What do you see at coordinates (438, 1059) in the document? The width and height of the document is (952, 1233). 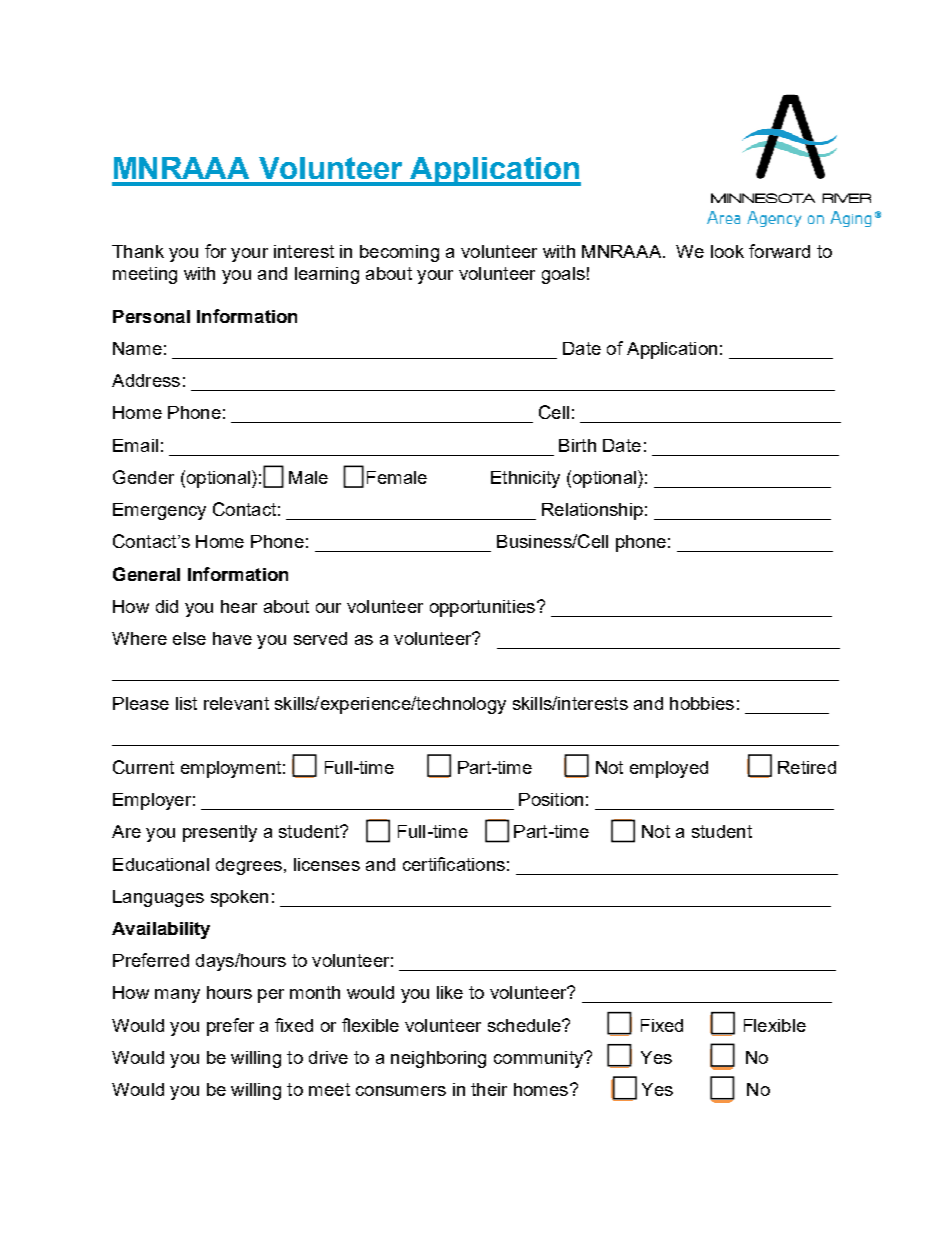 I see `neighboring` at bounding box center [438, 1059].
